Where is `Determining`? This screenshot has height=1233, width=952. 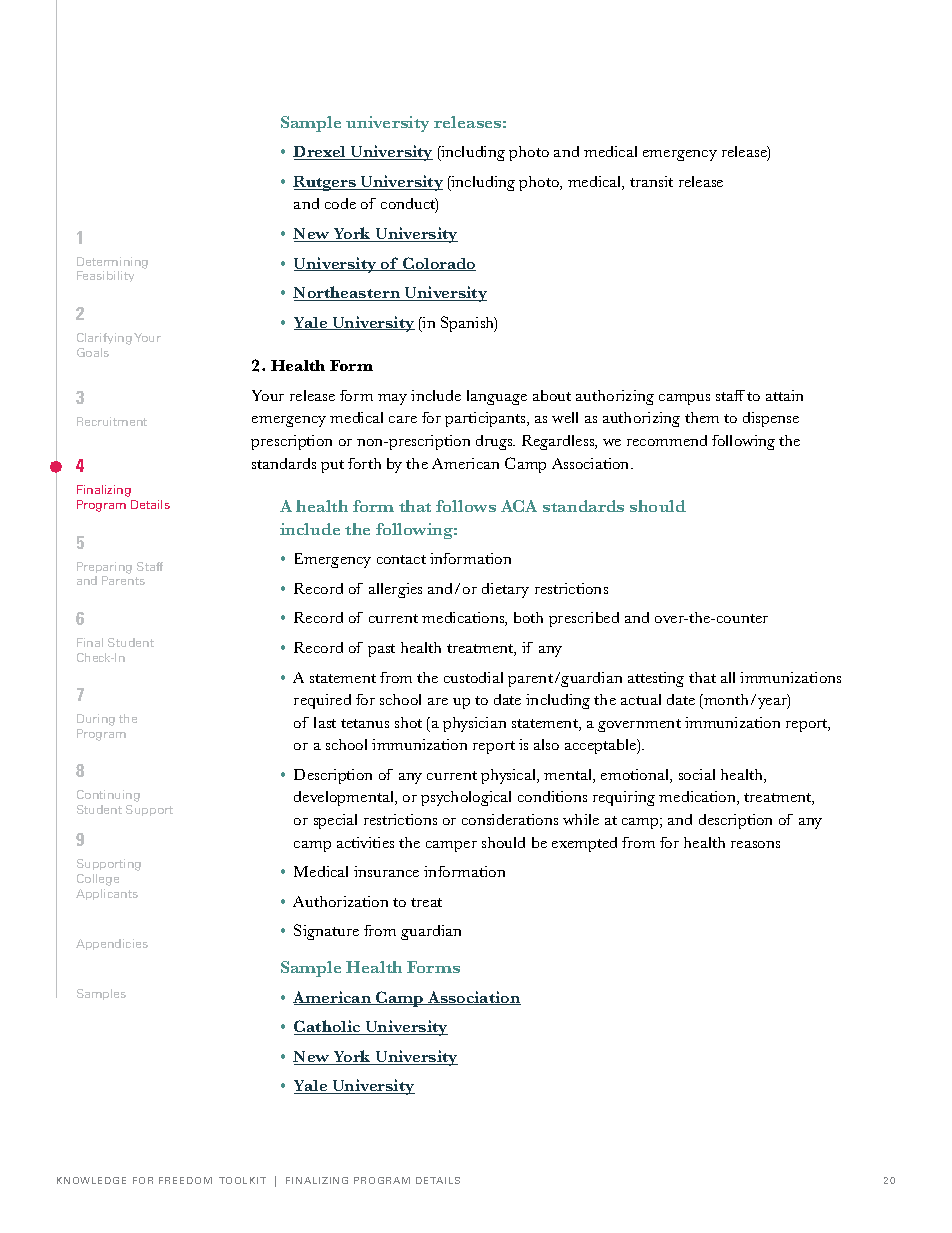
Determining is located at coordinates (112, 263).
